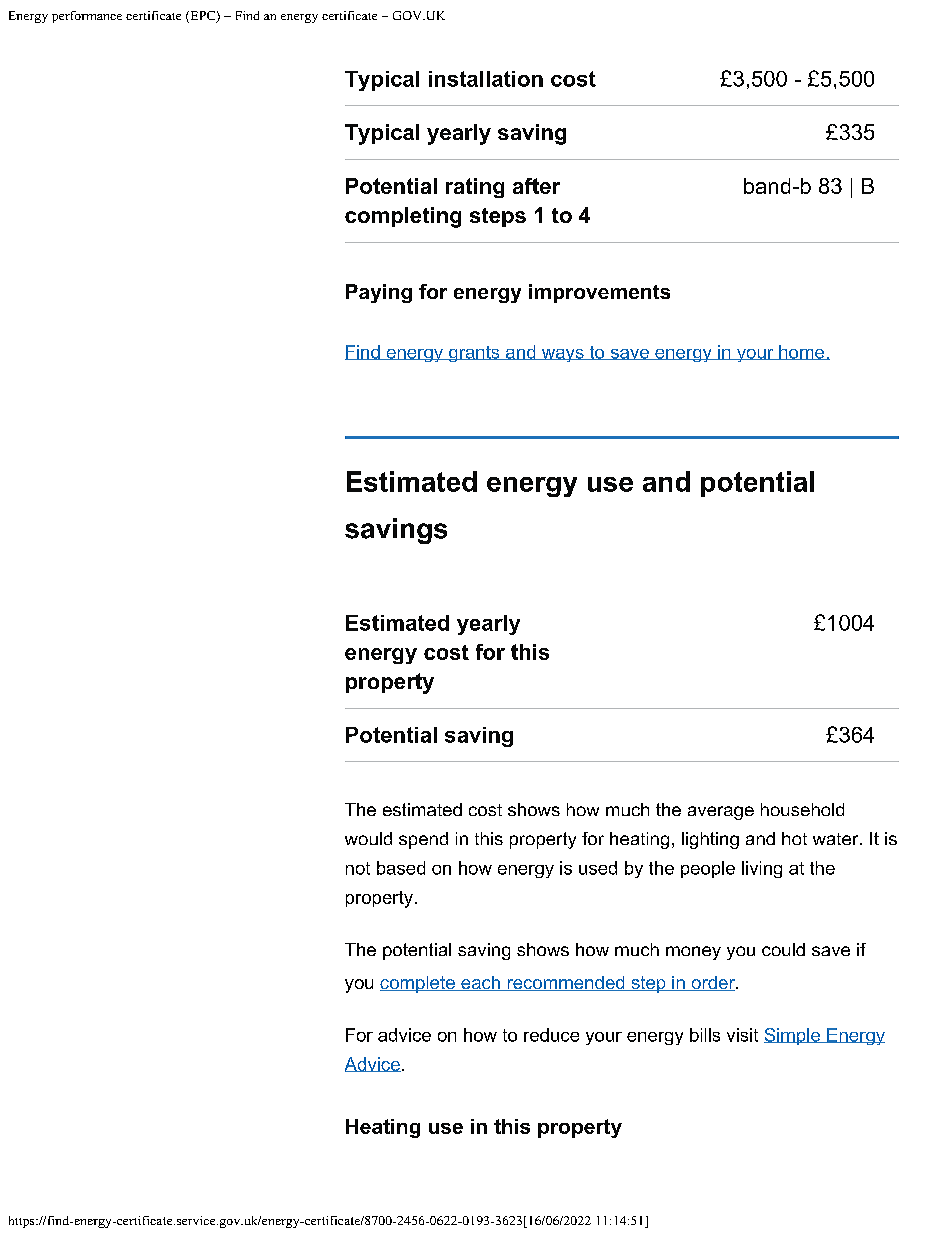  What do you see at coordinates (423, 840) in the image?
I see `spend` at bounding box center [423, 840].
